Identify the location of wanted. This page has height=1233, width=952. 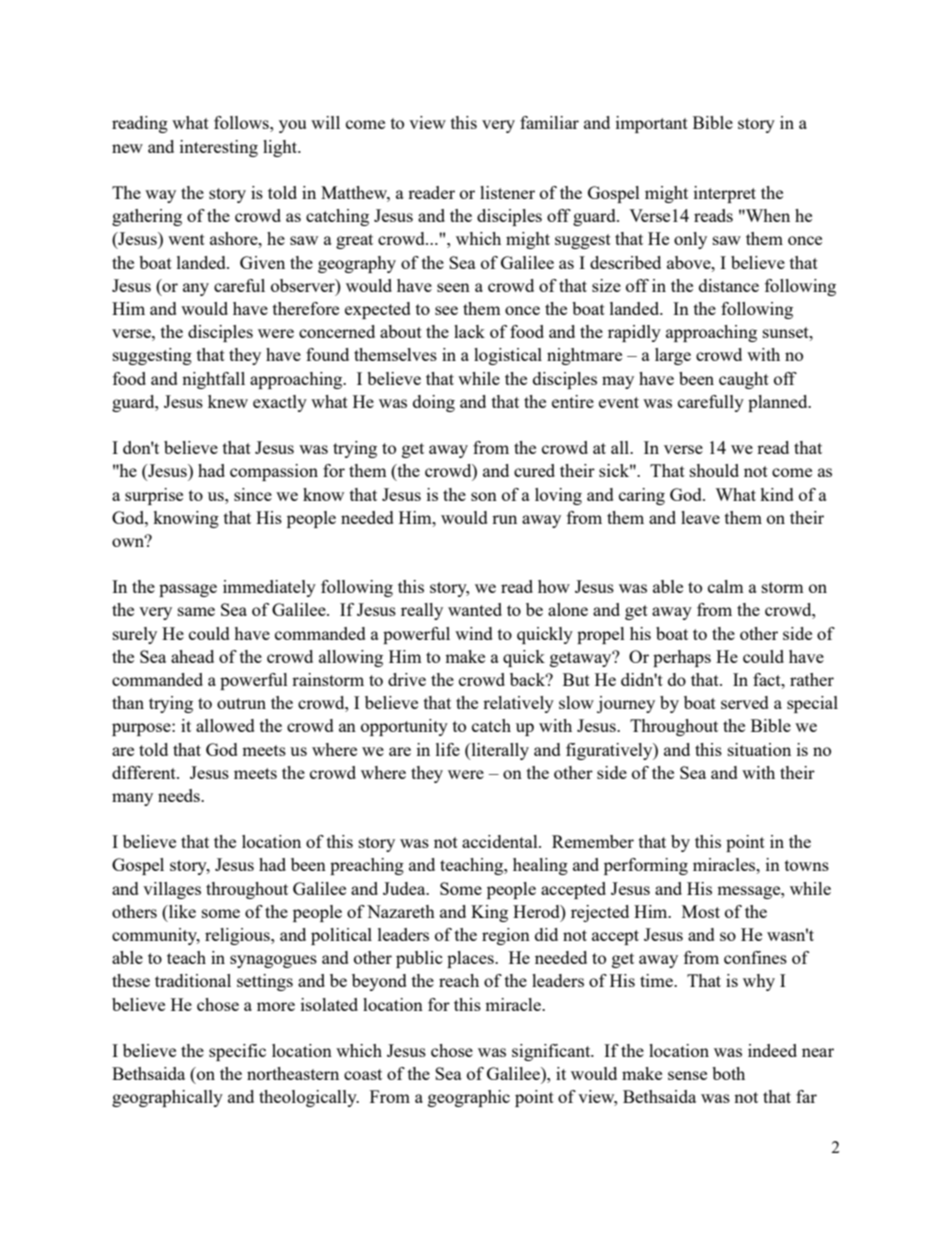
(475, 609).
